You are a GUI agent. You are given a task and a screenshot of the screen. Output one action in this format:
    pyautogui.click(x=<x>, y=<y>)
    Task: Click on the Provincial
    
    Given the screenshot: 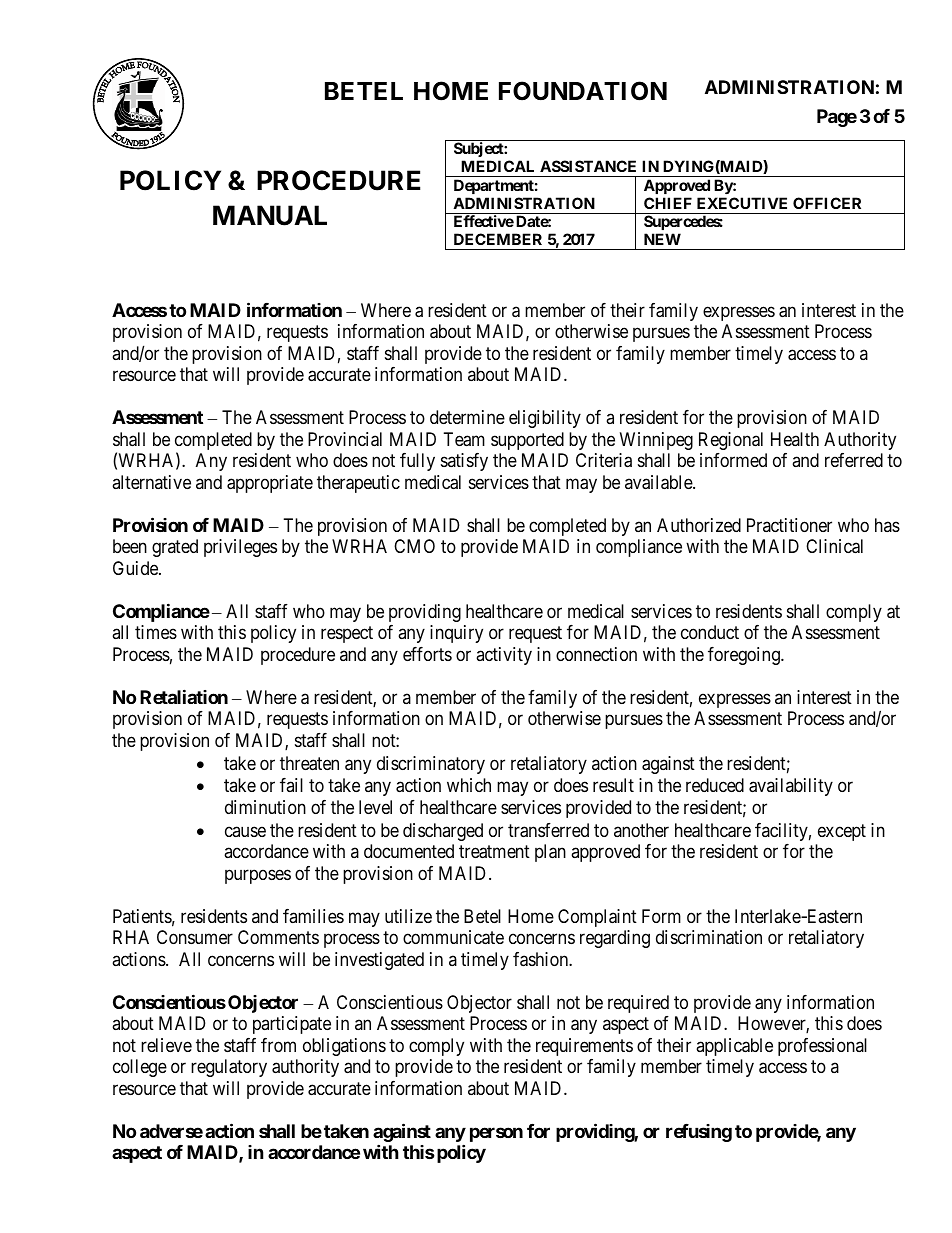 What is the action you would take?
    pyautogui.click(x=345, y=439)
